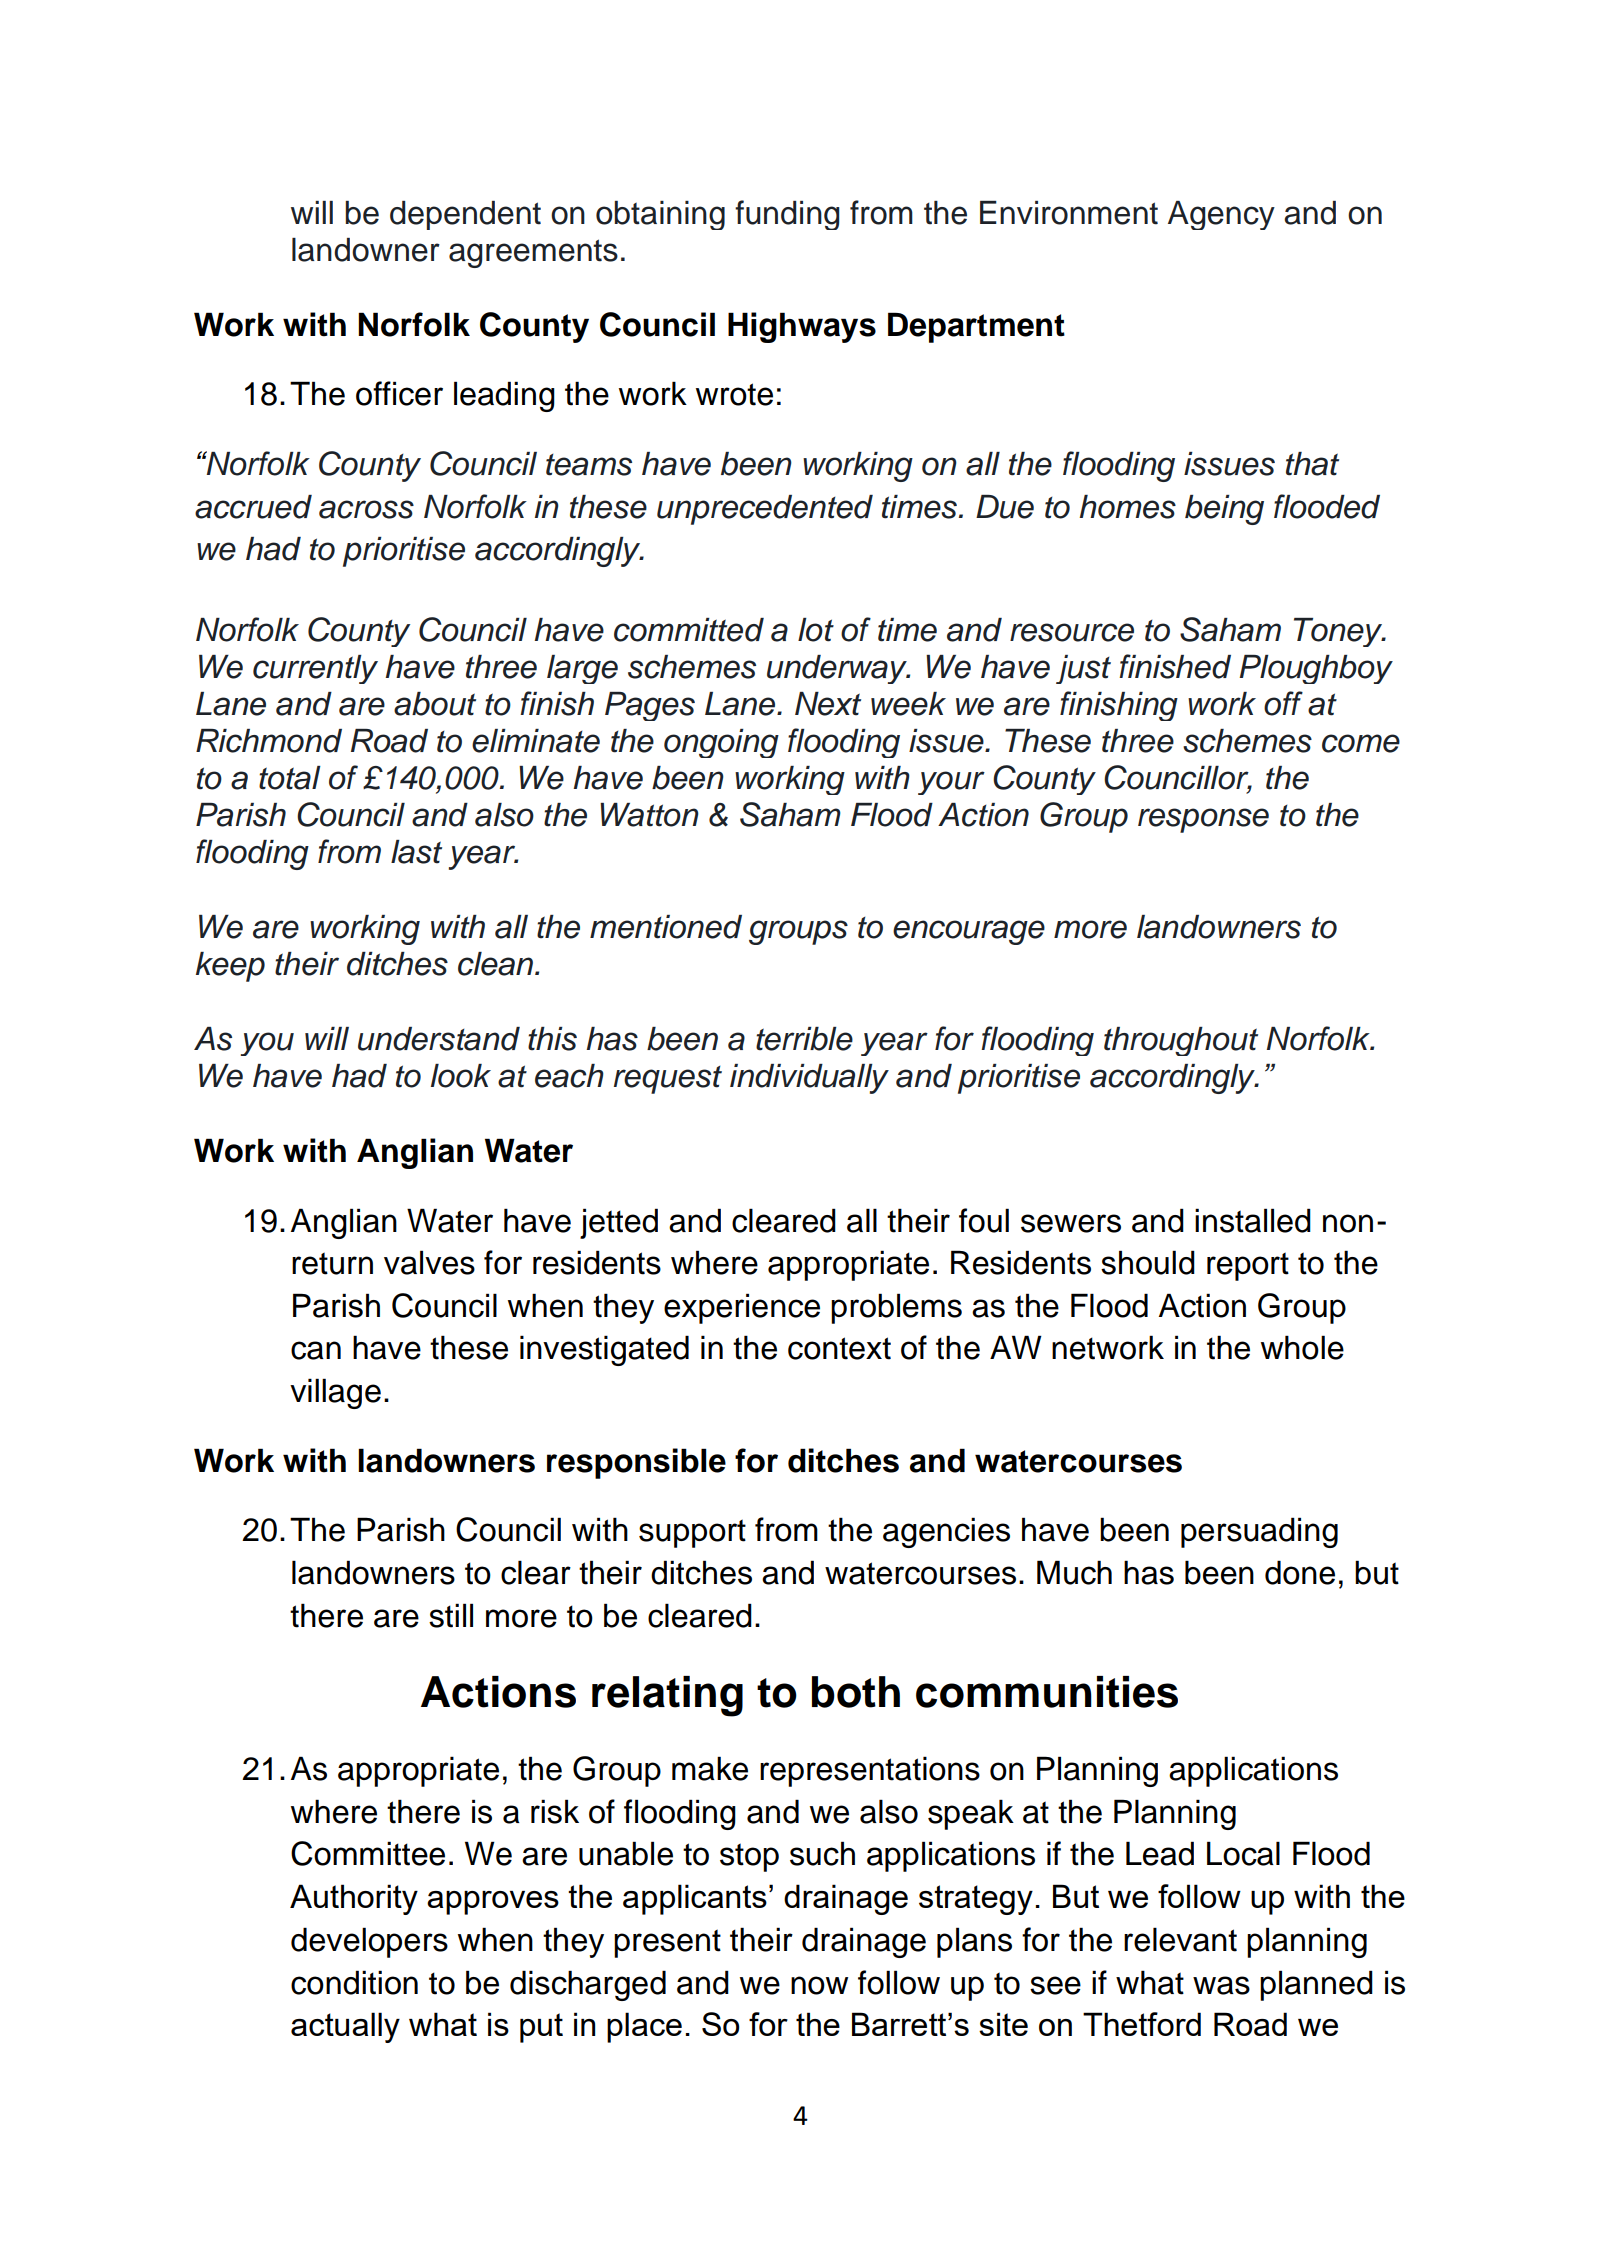 This screenshot has width=1601, height=2264. Describe the element at coordinates (856, 1692) in the screenshot. I see `both` at that location.
